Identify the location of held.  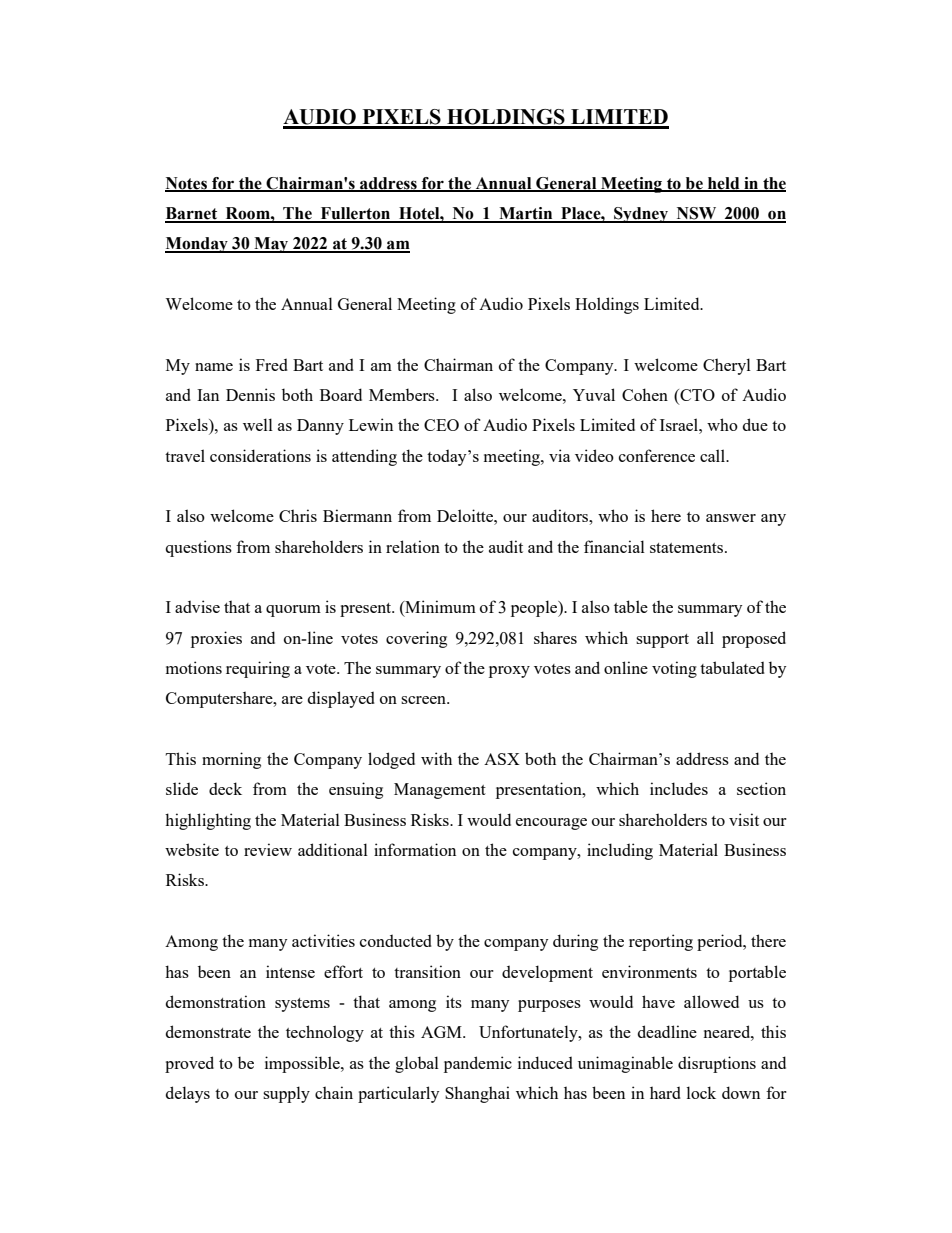
(724, 184).
